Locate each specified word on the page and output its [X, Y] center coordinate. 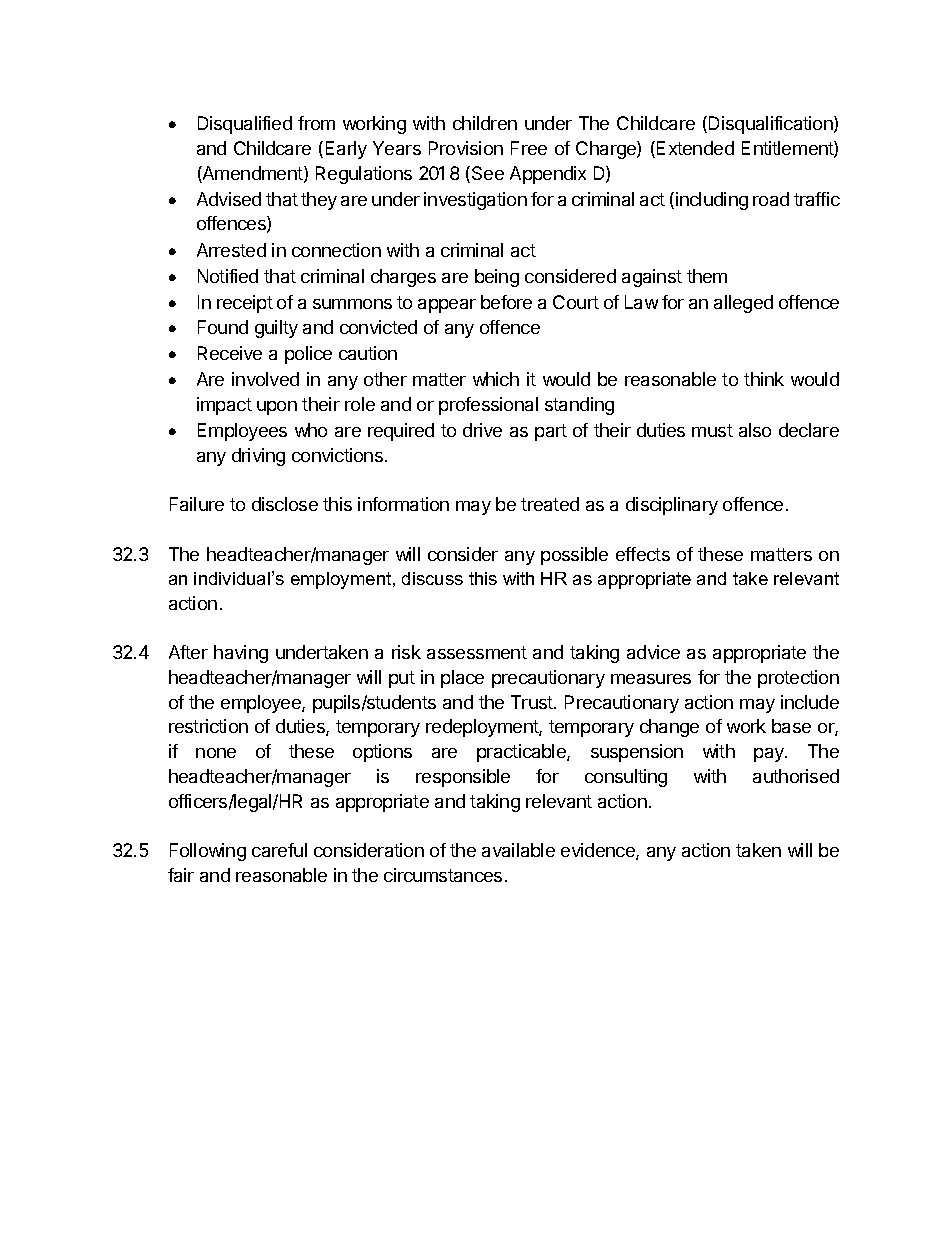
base [791, 726]
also [755, 430]
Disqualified [245, 125]
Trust [533, 702]
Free [529, 148]
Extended [695, 148]
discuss [432, 578]
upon [277, 408]
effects [643, 554]
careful [279, 850]
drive [482, 430]
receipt [245, 304]
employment [342, 580]
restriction [208, 726]
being [497, 278]
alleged [743, 304]
